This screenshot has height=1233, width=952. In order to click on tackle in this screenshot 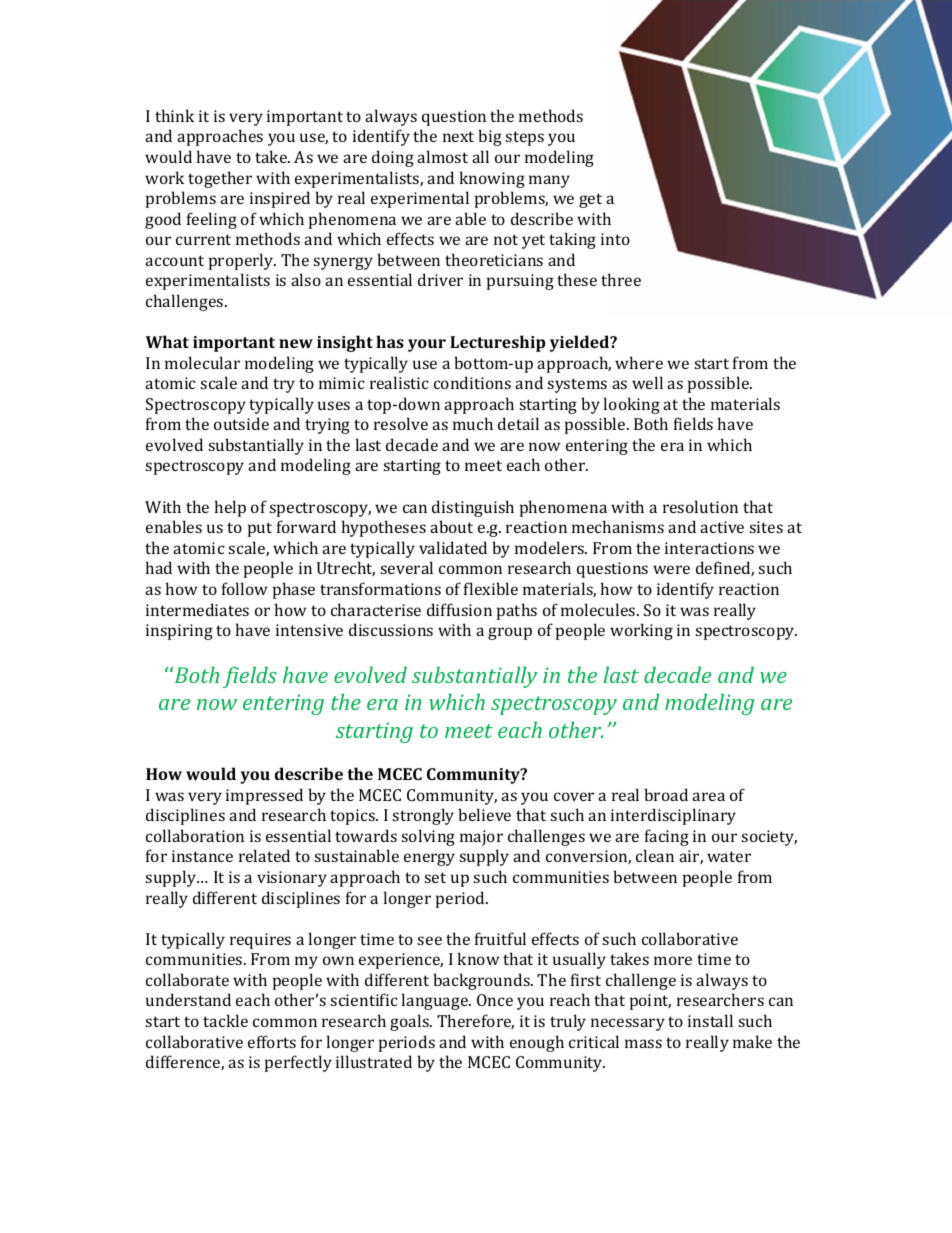, I will do `click(225, 1020)`.
